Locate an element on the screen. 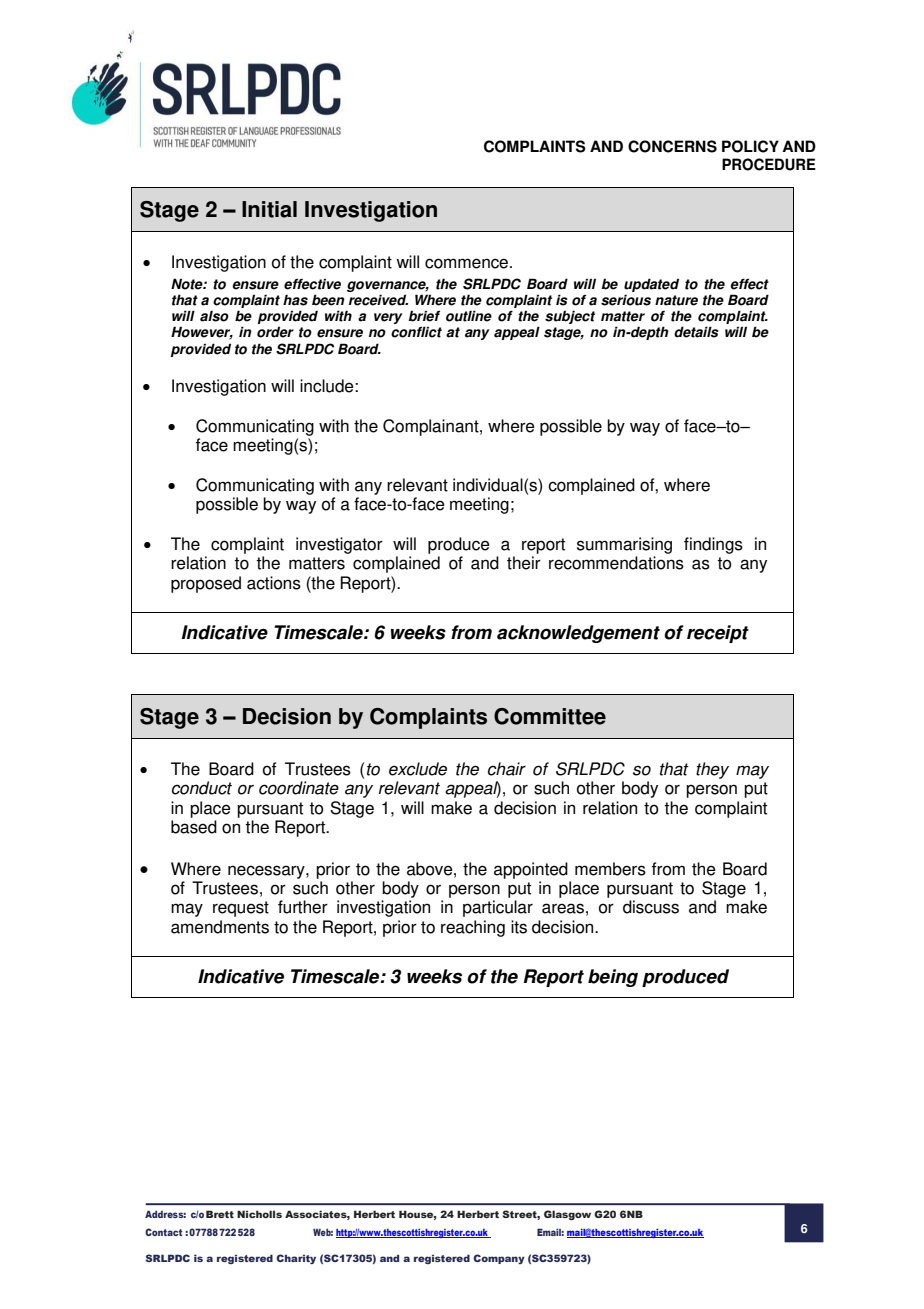 This screenshot has width=924, height=1309. Glasgow is located at coordinates (567, 1215).
